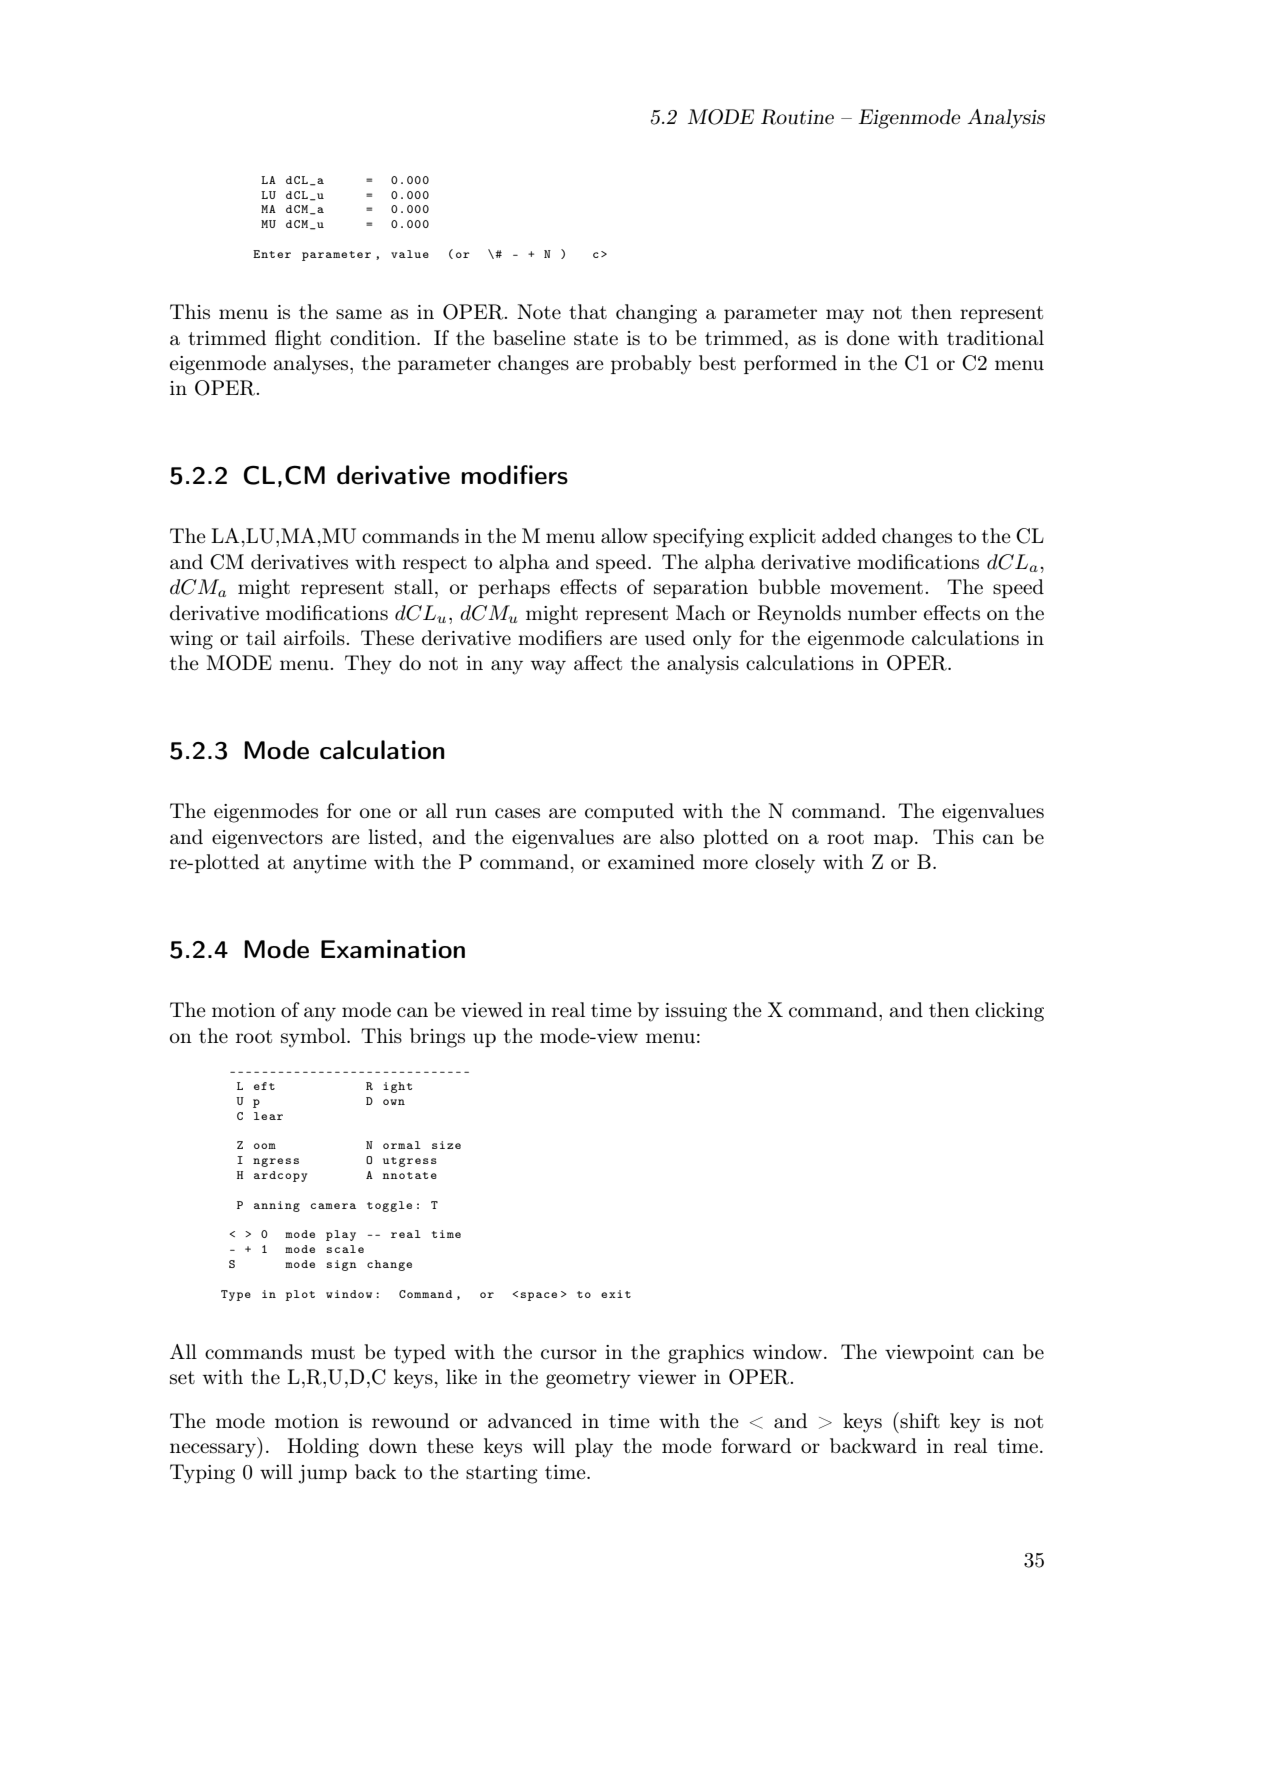  I want to click on allow, so click(624, 535).
